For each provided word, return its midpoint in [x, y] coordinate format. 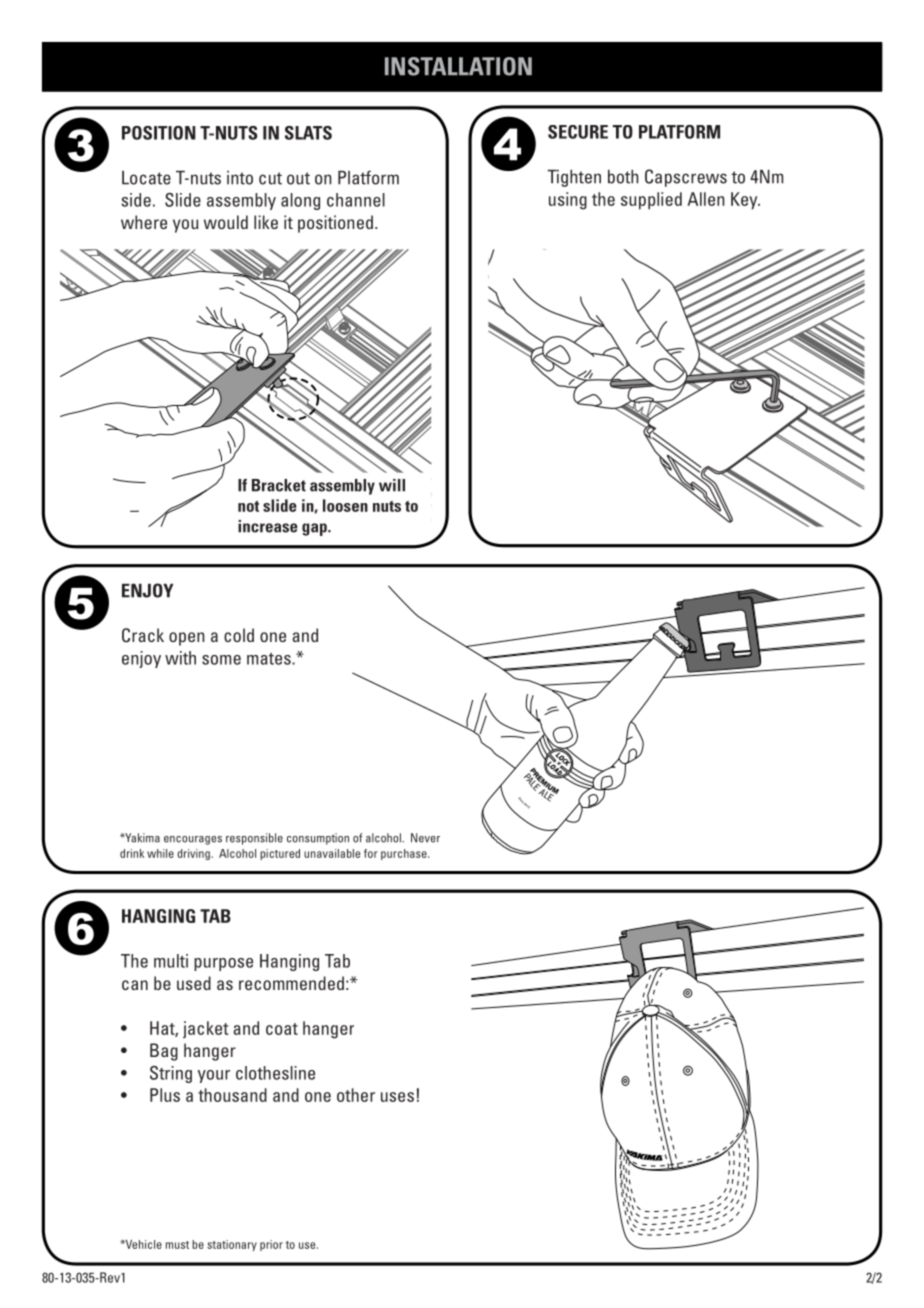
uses [397, 1097]
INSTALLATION [458, 66]
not [248, 506]
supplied [651, 201]
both [623, 177]
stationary [232, 1245]
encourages [193, 840]
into [240, 178]
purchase [405, 854]
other [356, 1095]
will [392, 485]
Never [425, 838]
